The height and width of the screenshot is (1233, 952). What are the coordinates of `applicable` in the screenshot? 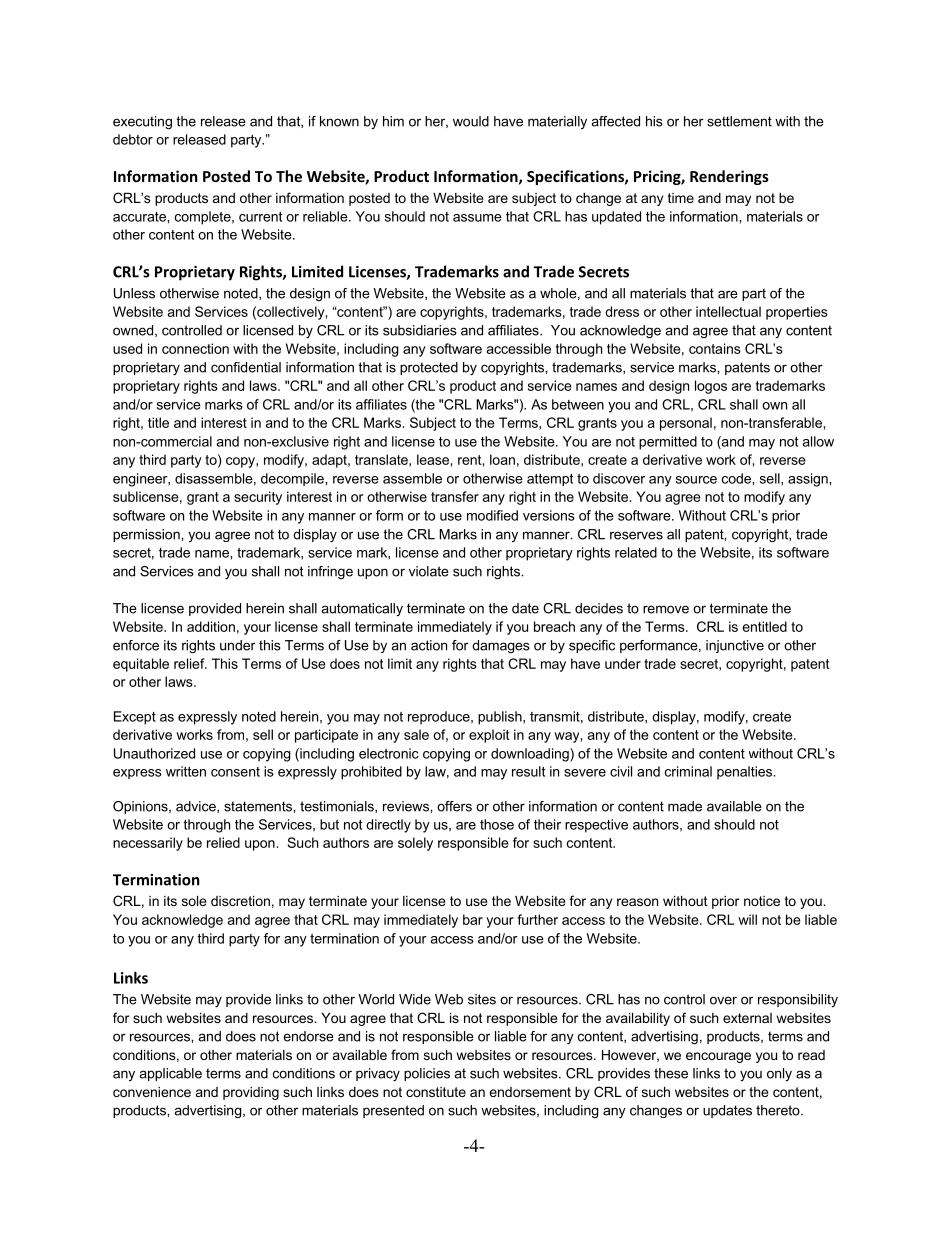 It's located at (171, 1074).
